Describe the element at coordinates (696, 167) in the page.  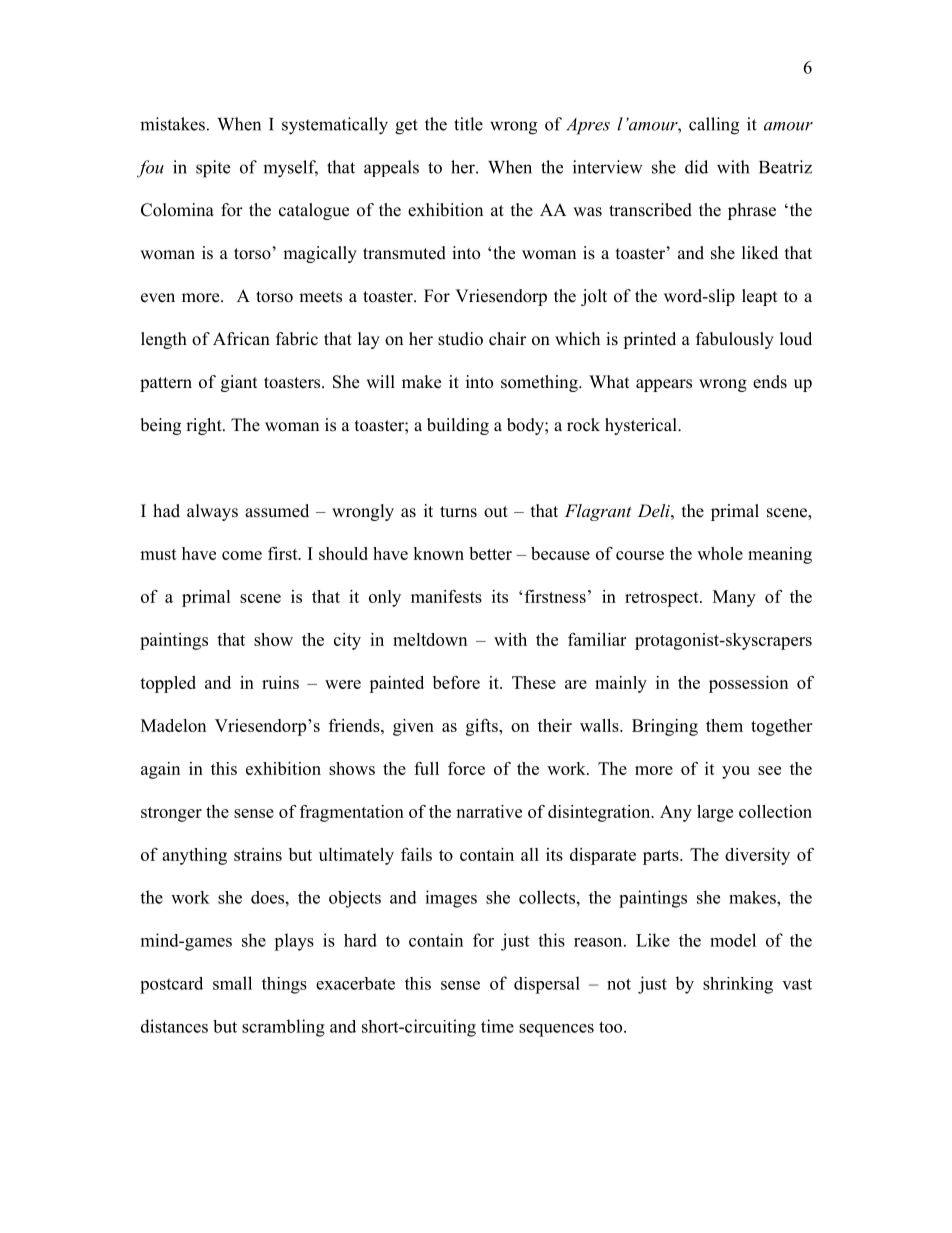
I see `did` at that location.
